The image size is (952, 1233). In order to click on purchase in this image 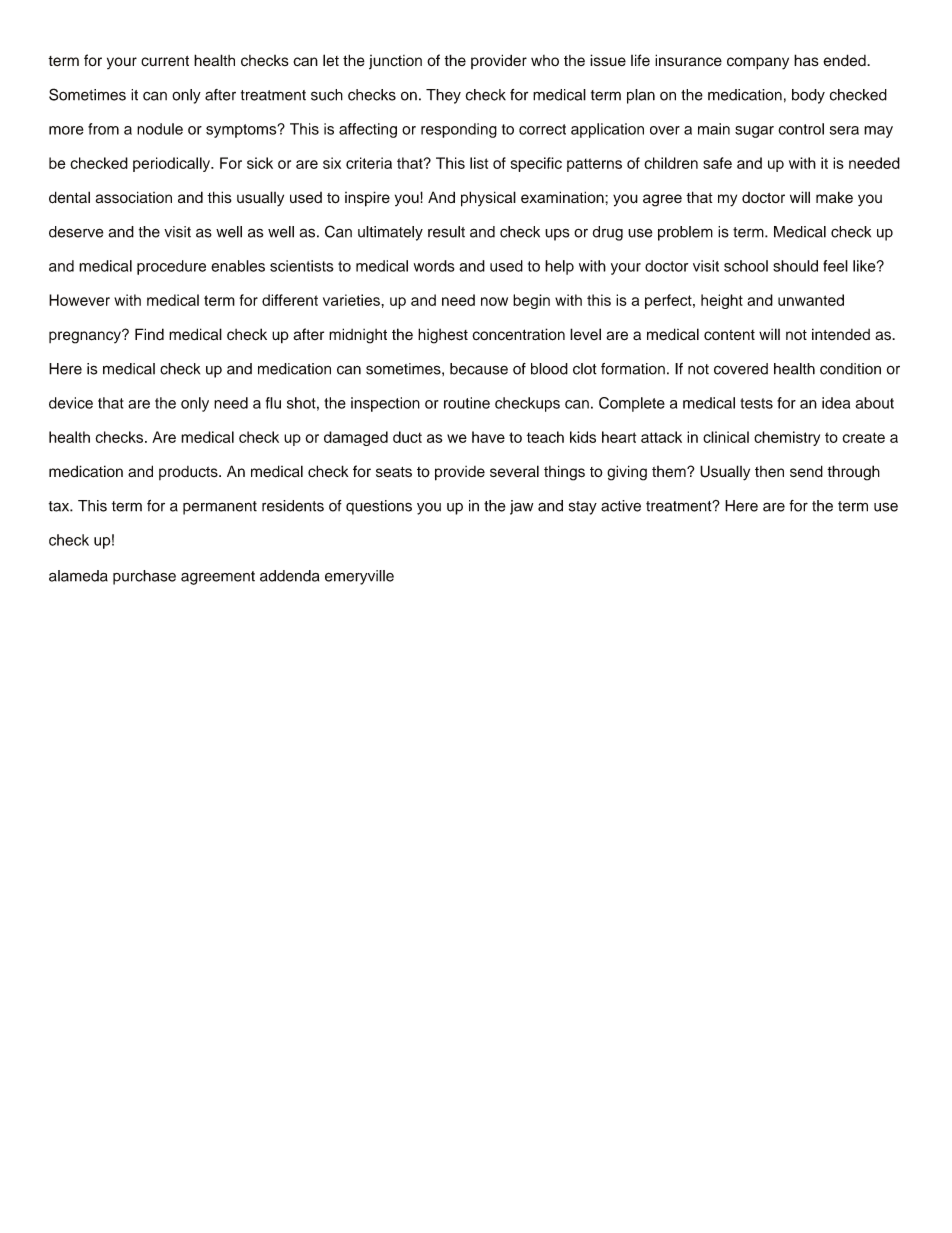, I will do `click(144, 577)`.
